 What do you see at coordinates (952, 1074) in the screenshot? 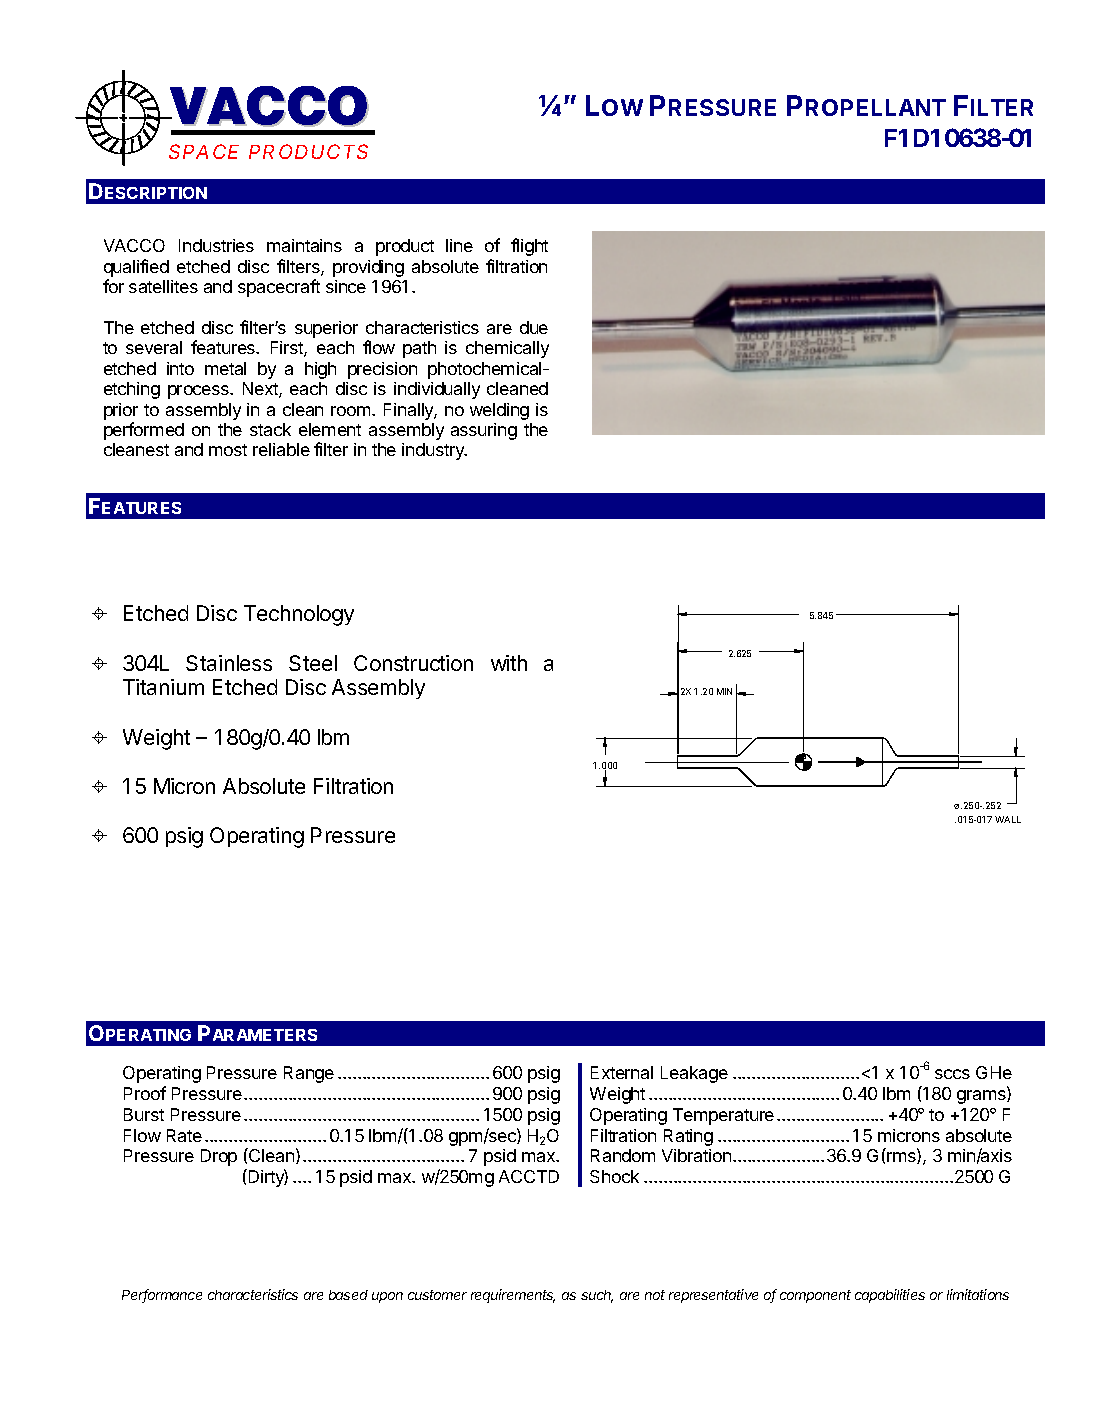
I see `sccs` at bounding box center [952, 1074].
